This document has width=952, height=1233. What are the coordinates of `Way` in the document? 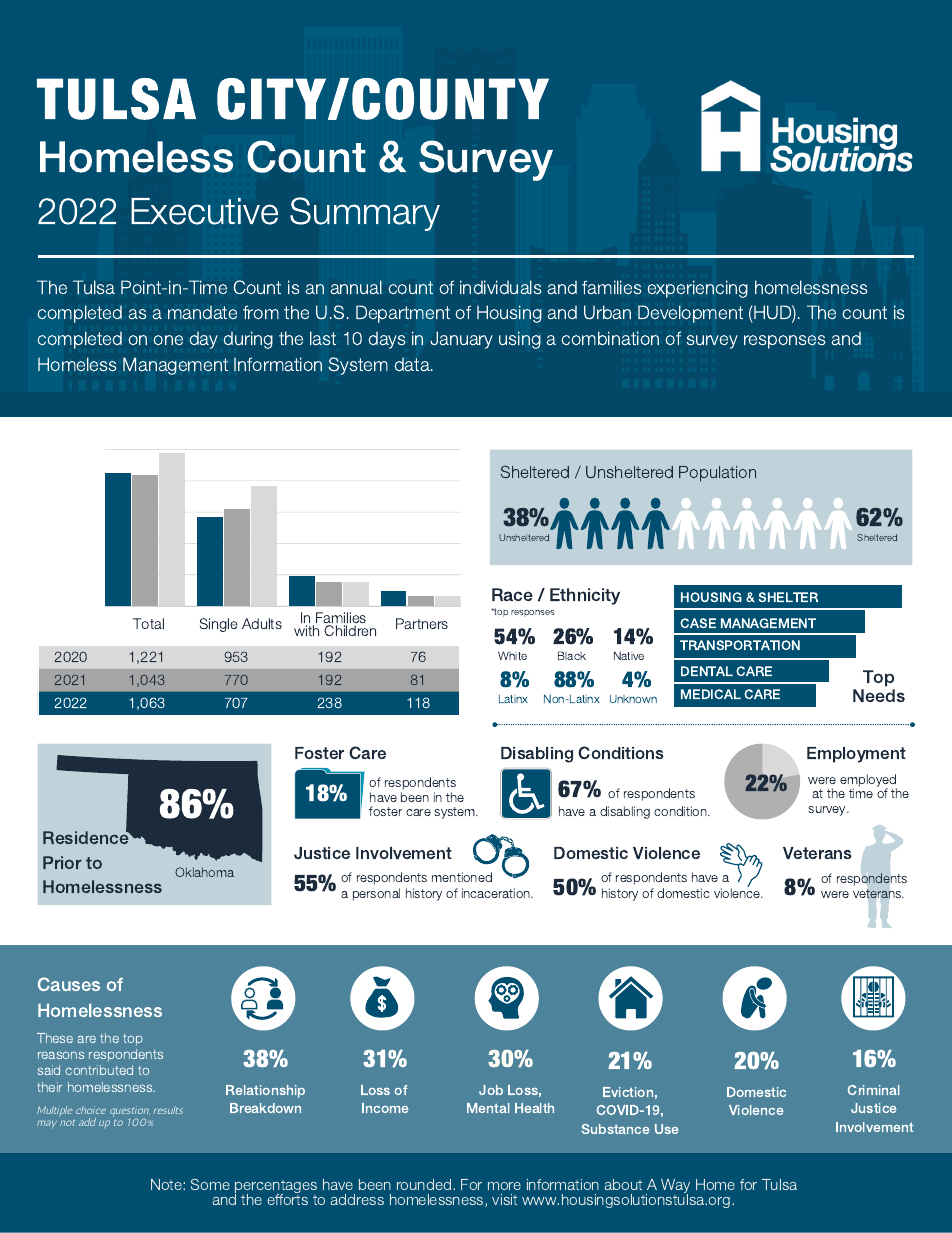 It's located at (675, 1187).
